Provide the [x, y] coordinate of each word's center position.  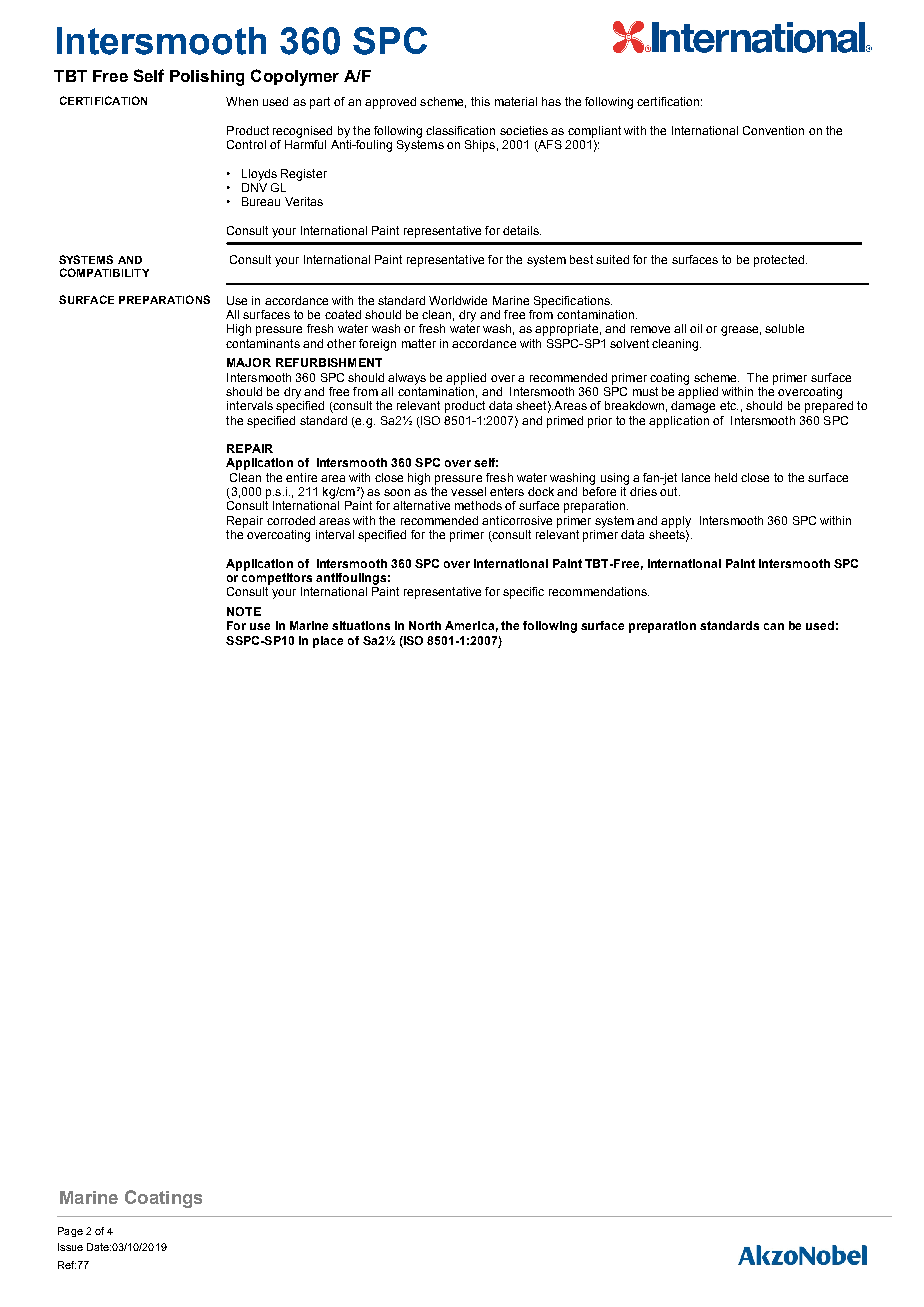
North [425, 625]
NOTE [244, 611]
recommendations [599, 591]
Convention [773, 130]
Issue [70, 1247]
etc [729, 405]
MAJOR [249, 362]
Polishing [207, 78]
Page [70, 1232]
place [328, 642]
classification [460, 130]
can [774, 626]
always [407, 379]
